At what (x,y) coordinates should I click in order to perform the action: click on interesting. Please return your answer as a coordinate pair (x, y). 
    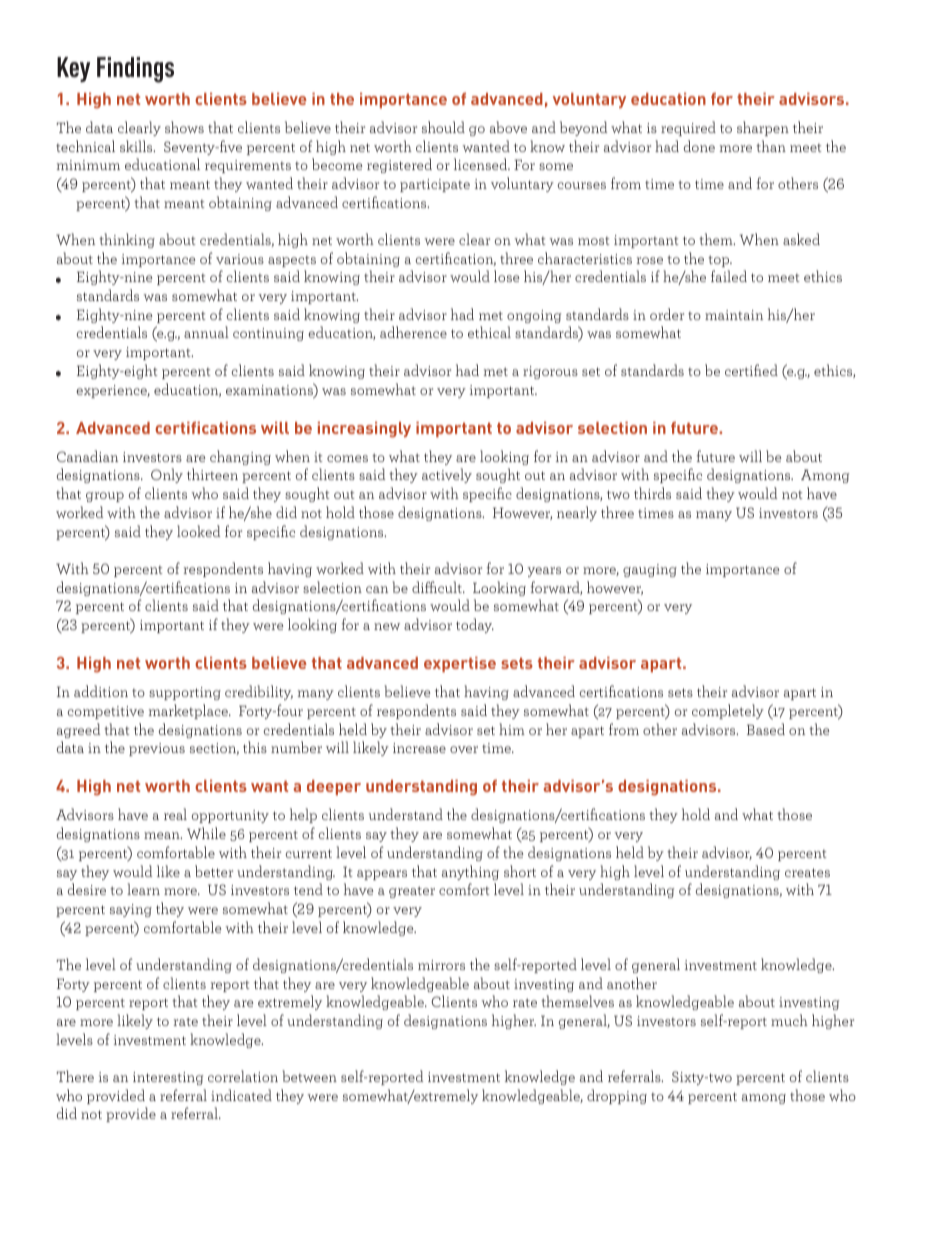
    Looking at the image, I should click on (168, 1078).
